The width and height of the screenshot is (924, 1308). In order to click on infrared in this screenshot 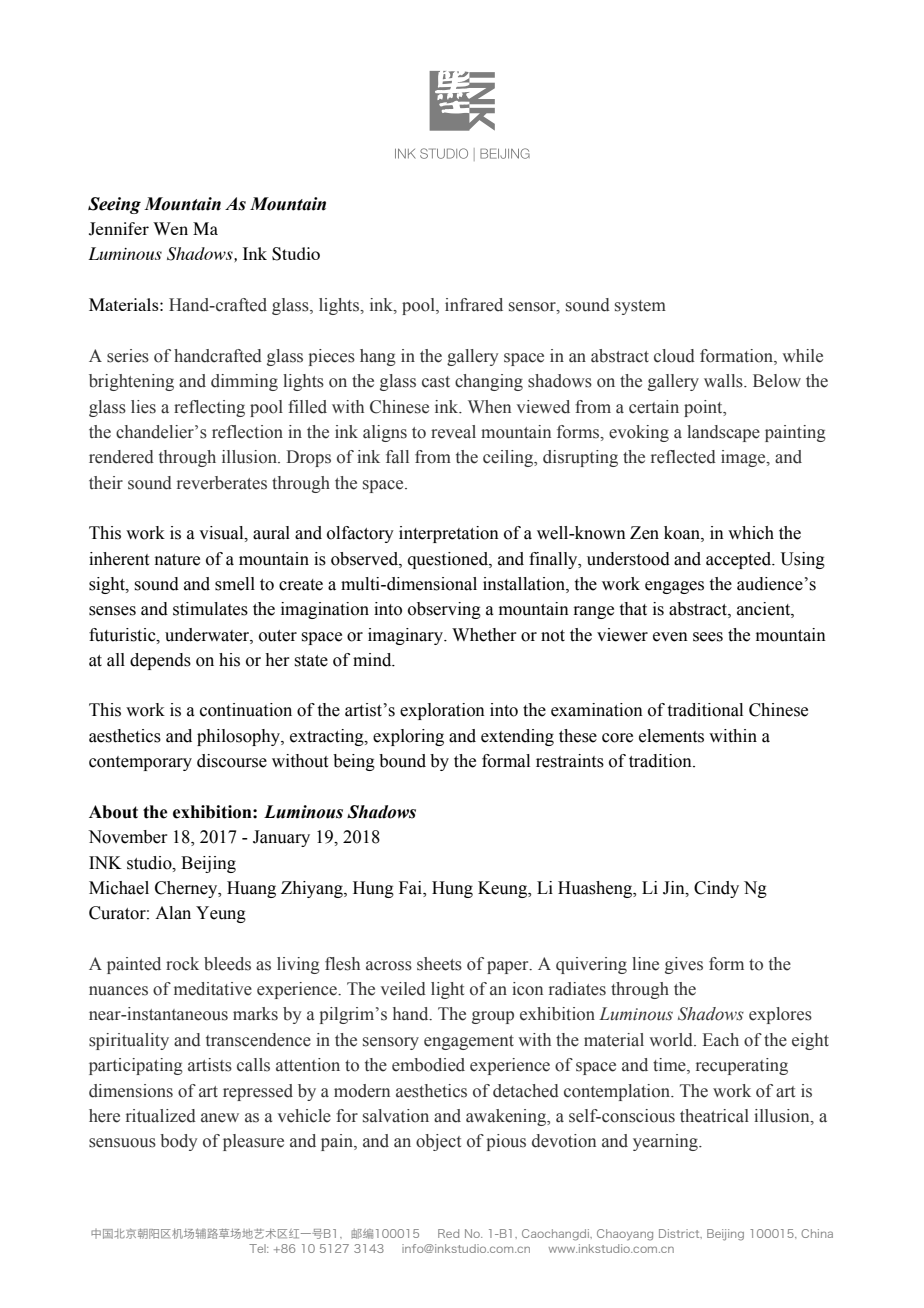, I will do `click(474, 305)`.
